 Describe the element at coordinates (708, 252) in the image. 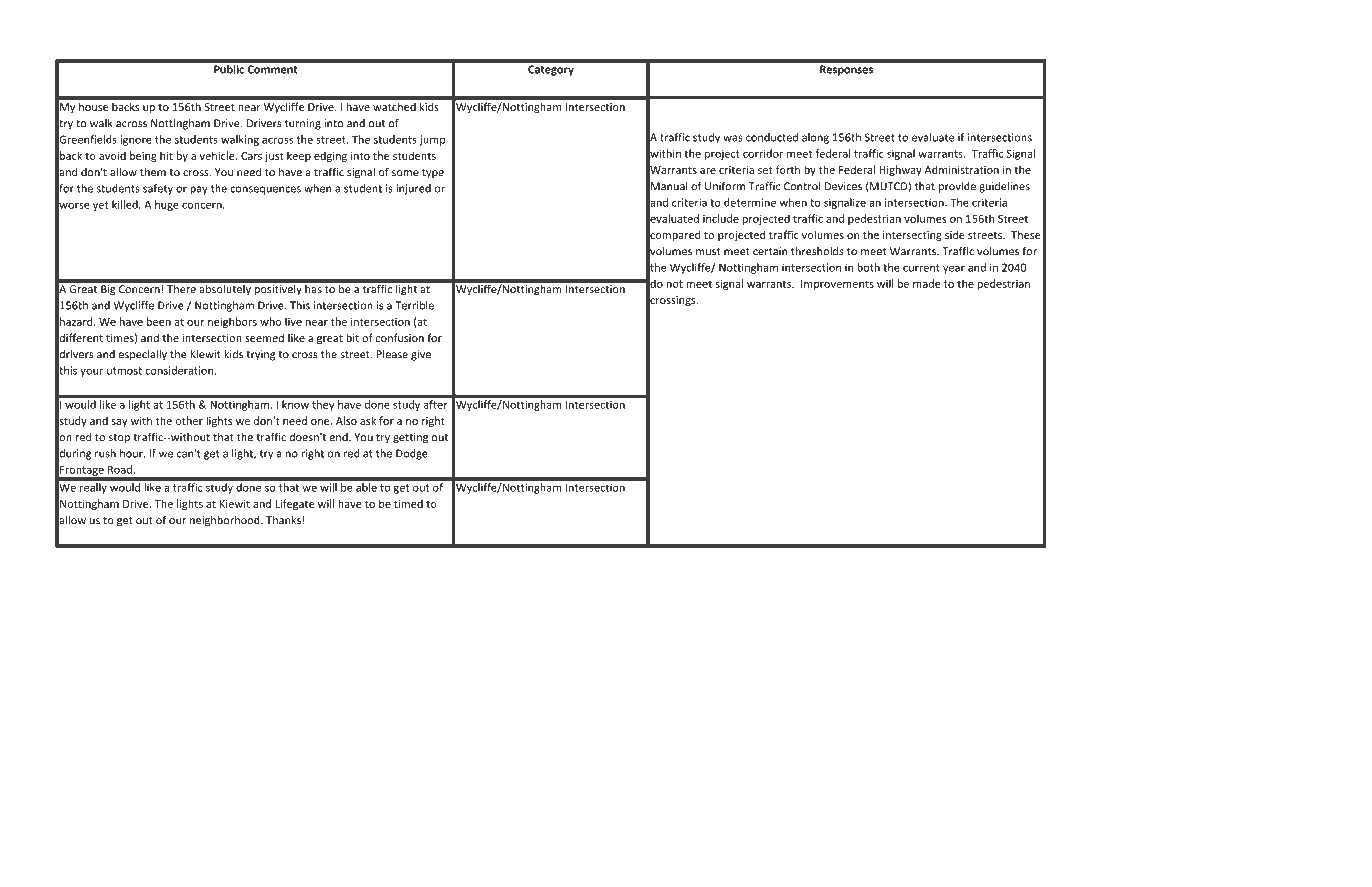

I see `must` at that location.
